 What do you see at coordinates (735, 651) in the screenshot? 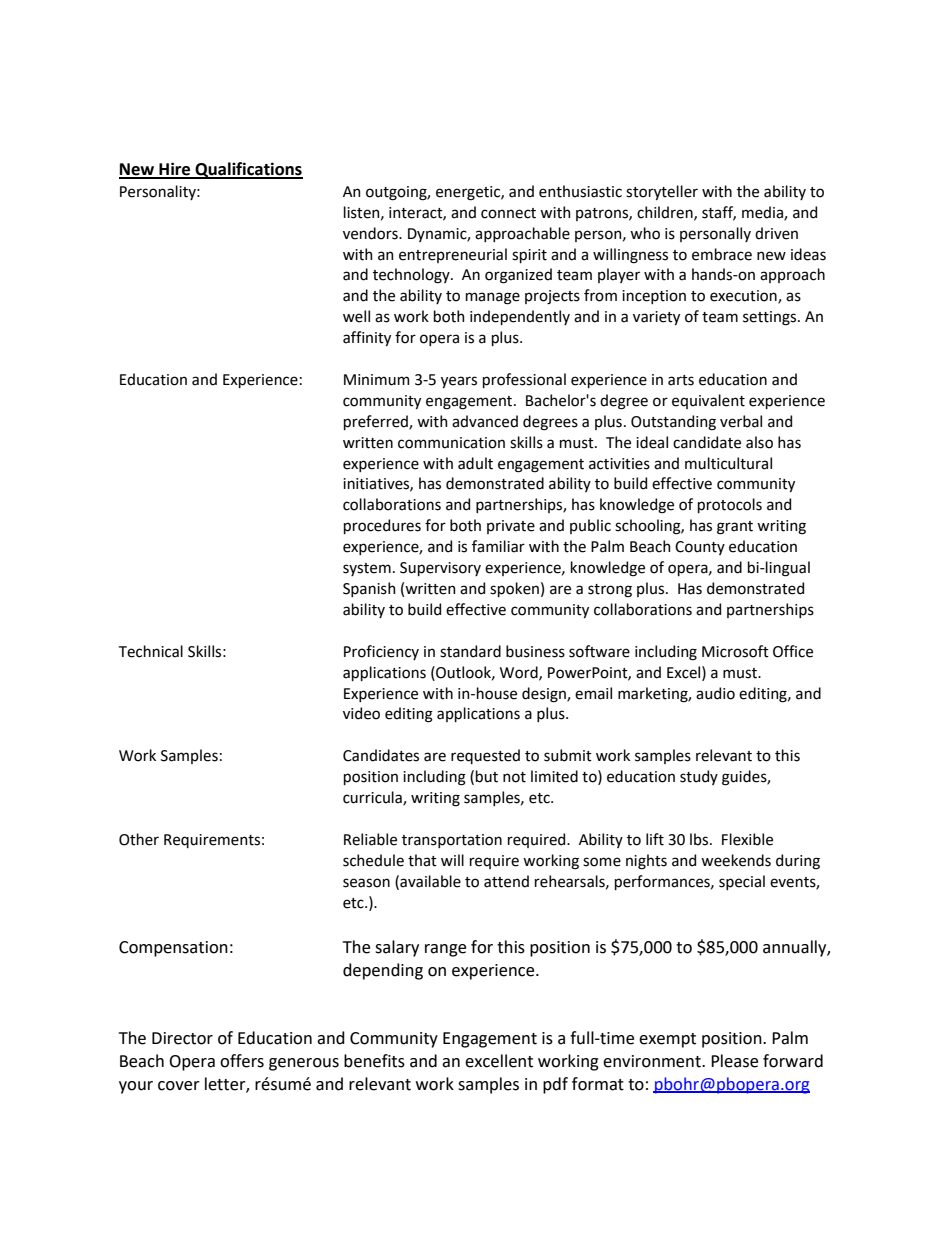
I see `Microsoft` at bounding box center [735, 651].
